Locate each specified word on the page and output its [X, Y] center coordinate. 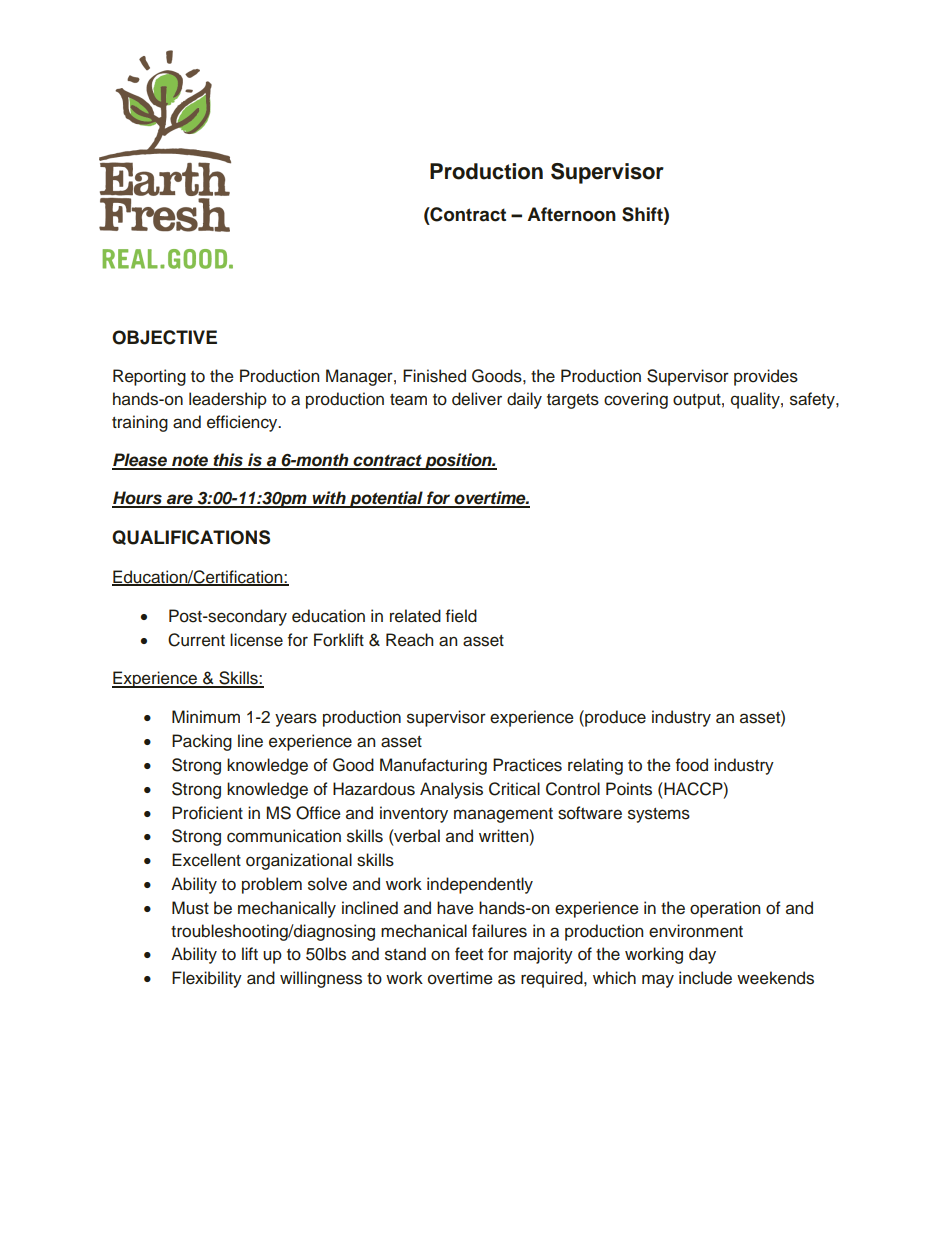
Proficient [207, 813]
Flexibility [207, 979]
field [461, 616]
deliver [477, 399]
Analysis [451, 790]
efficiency [243, 423]
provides [766, 377]
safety [813, 400]
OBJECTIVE [164, 337]
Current [196, 640]
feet [469, 954]
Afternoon [571, 214]
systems [659, 815]
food [692, 765]
